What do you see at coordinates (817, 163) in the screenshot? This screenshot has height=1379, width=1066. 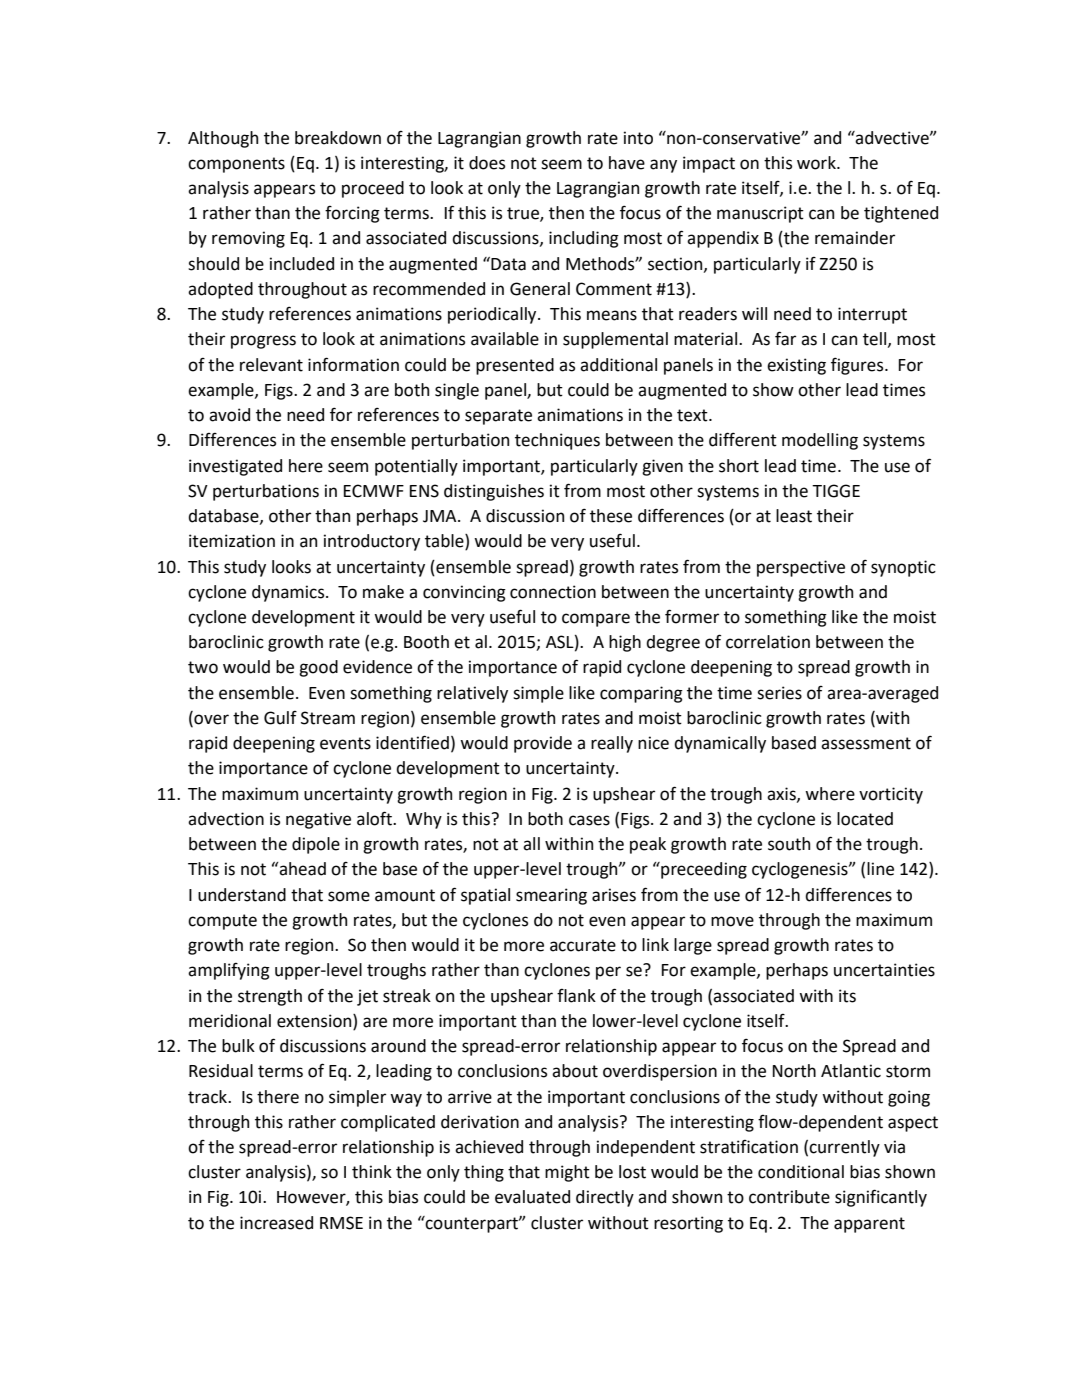 I see `work` at bounding box center [817, 163].
